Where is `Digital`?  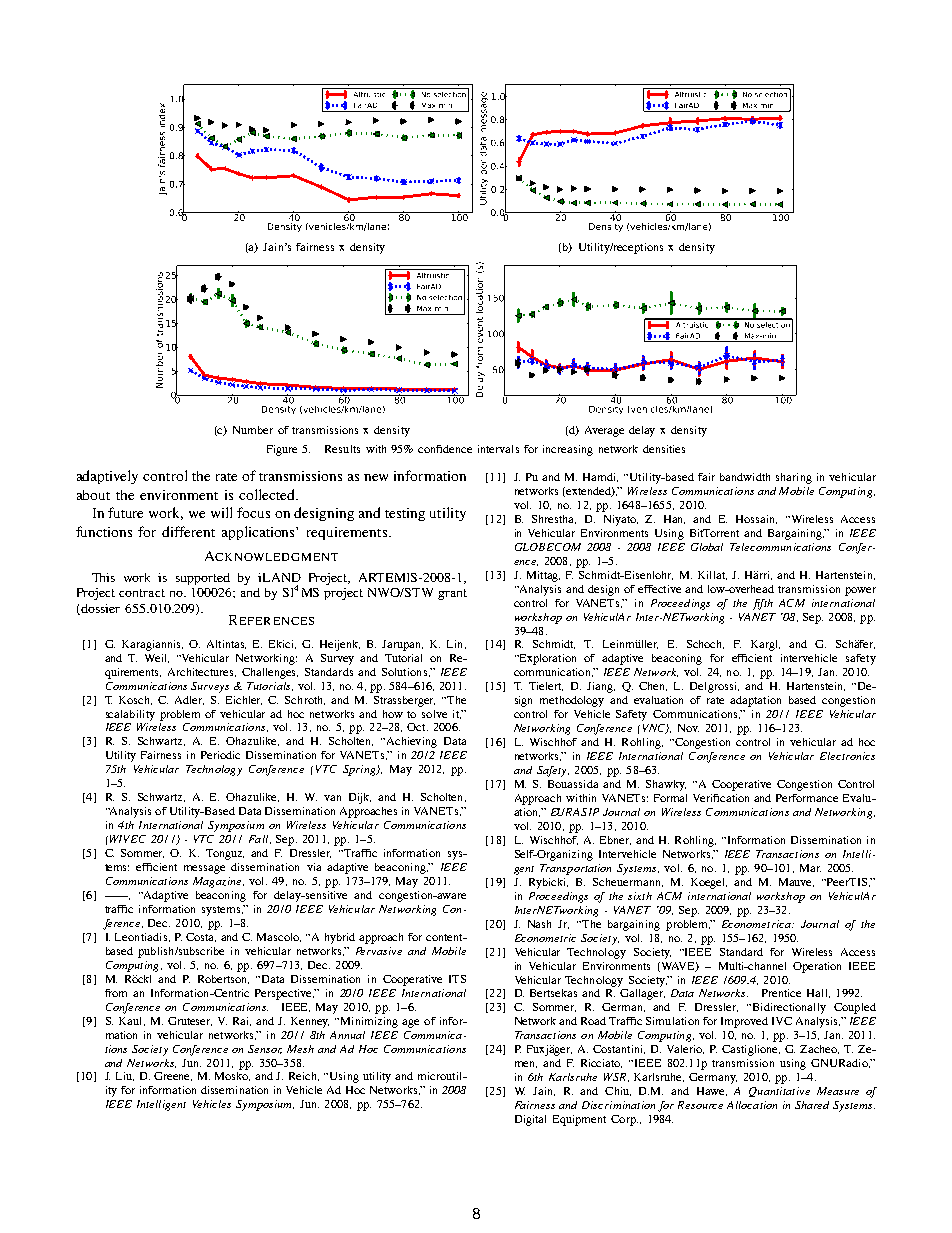 Digital is located at coordinates (530, 1120).
